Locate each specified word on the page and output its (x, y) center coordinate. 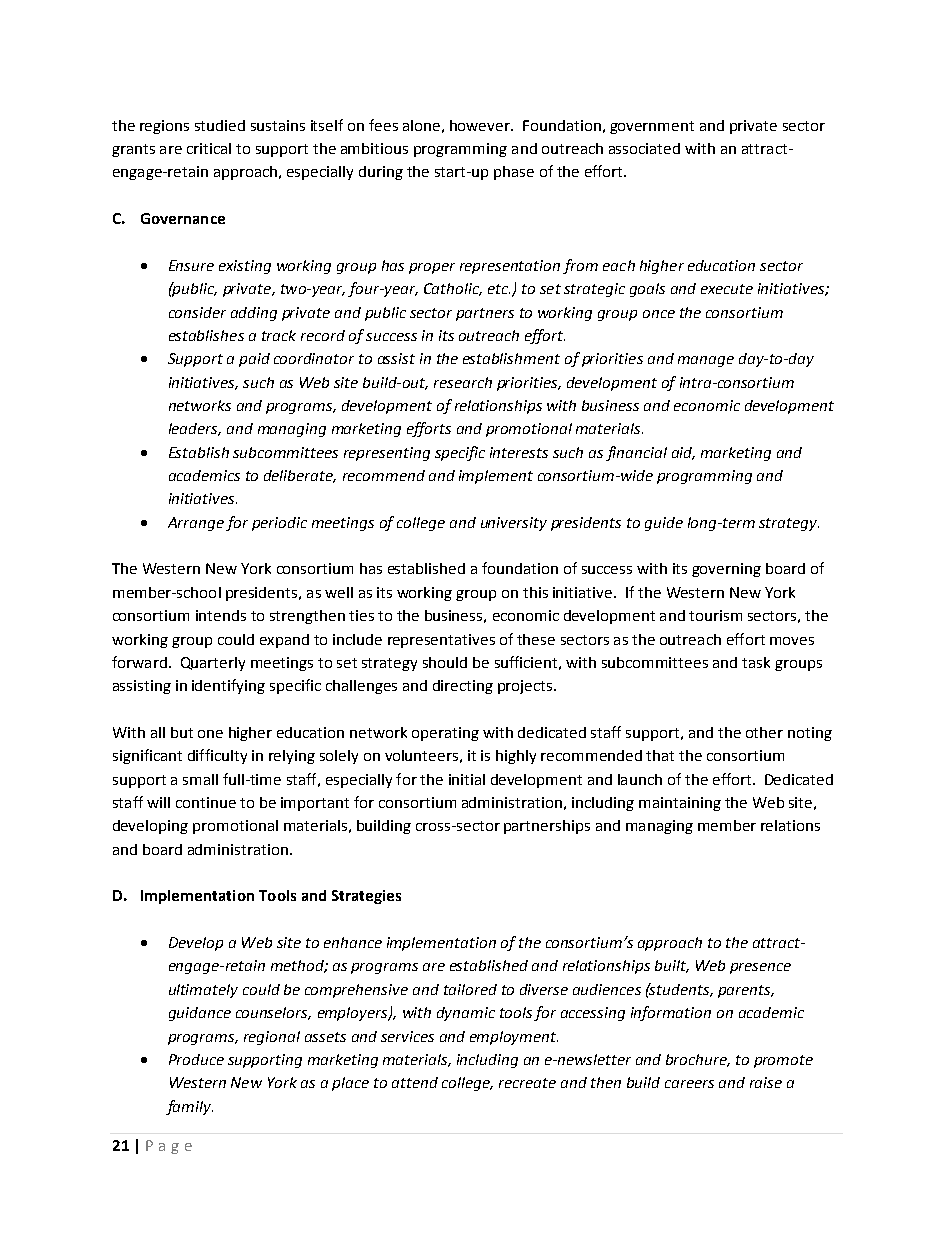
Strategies (366, 897)
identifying (228, 686)
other (764, 732)
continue (206, 802)
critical (209, 148)
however (481, 125)
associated (644, 148)
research (463, 382)
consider (197, 312)
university (514, 524)
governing (726, 570)
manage (706, 361)
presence (760, 968)
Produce (196, 1059)
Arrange (196, 524)
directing (463, 687)
